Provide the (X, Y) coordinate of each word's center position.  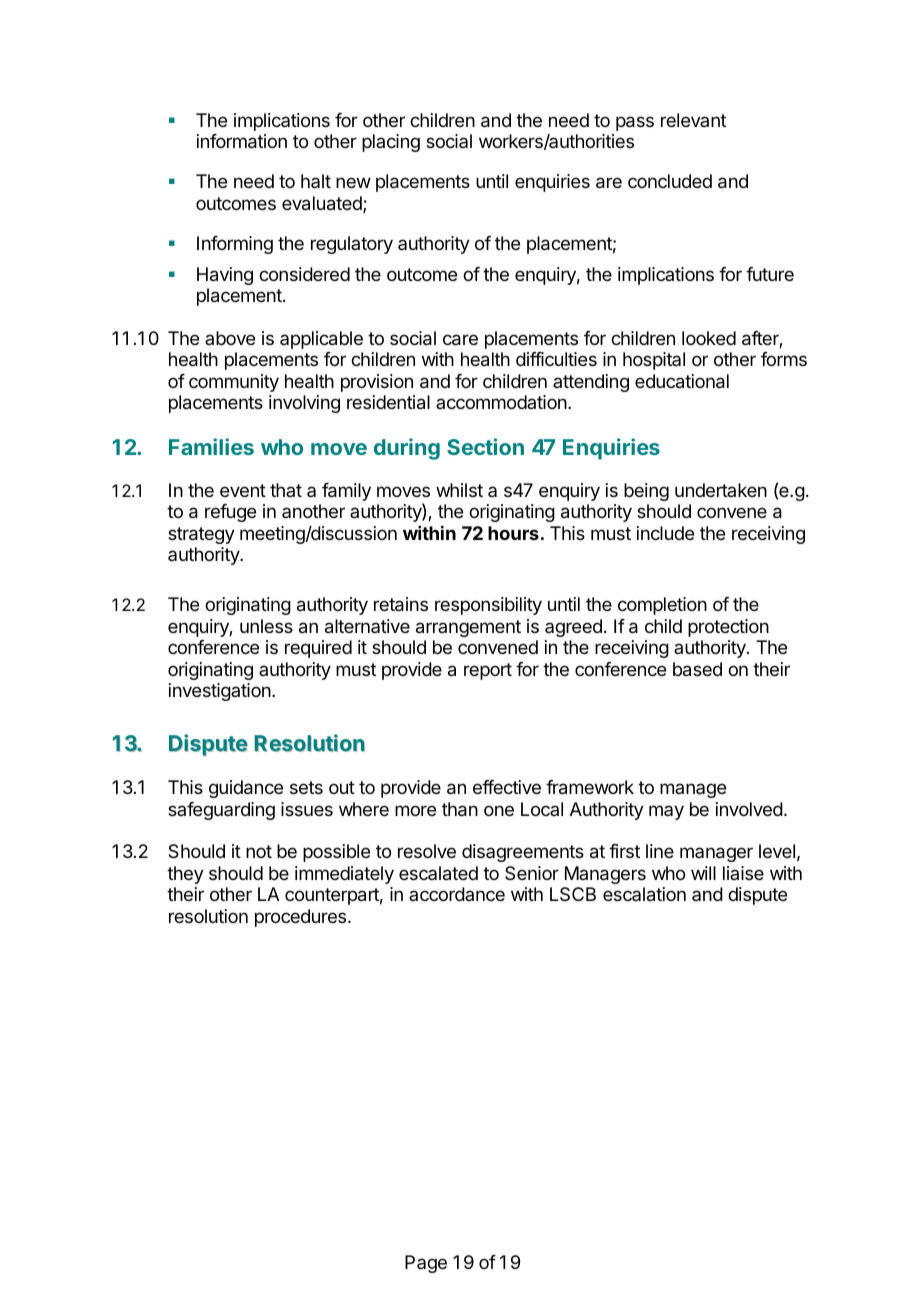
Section (485, 446)
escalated (438, 873)
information (242, 141)
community (234, 383)
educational (682, 381)
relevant (693, 120)
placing (391, 143)
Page (426, 1264)
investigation (220, 692)
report (488, 671)
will (703, 873)
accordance (457, 894)
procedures (302, 918)
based (697, 669)
